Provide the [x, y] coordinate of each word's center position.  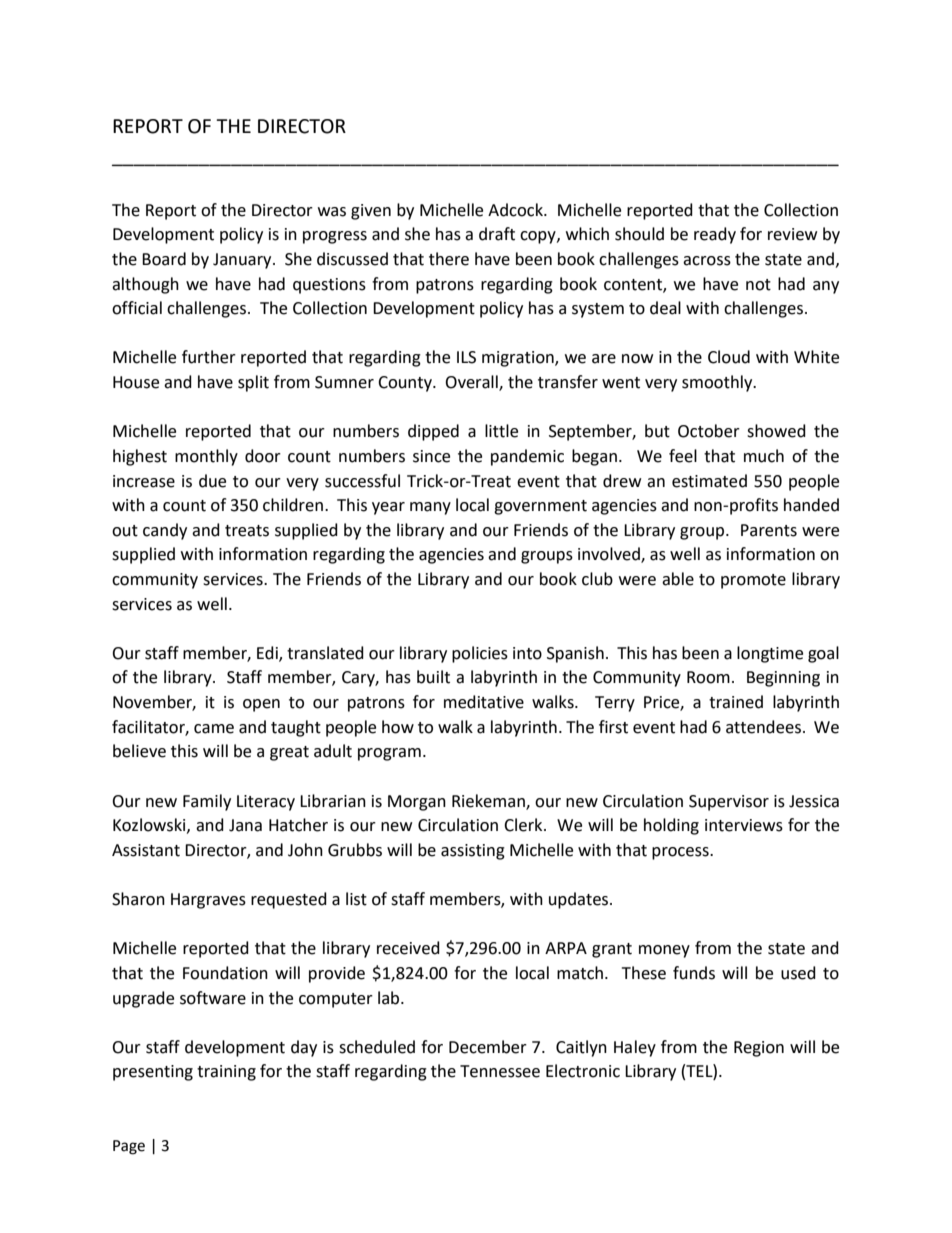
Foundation [225, 973]
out [125, 531]
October [709, 431]
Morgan [417, 803]
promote [753, 581]
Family [207, 802]
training [226, 1073]
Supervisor [729, 803]
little [501, 431]
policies [480, 654]
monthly [206, 457]
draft [497, 234]
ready [715, 235]
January [243, 261]
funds [694, 973]
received [408, 948]
